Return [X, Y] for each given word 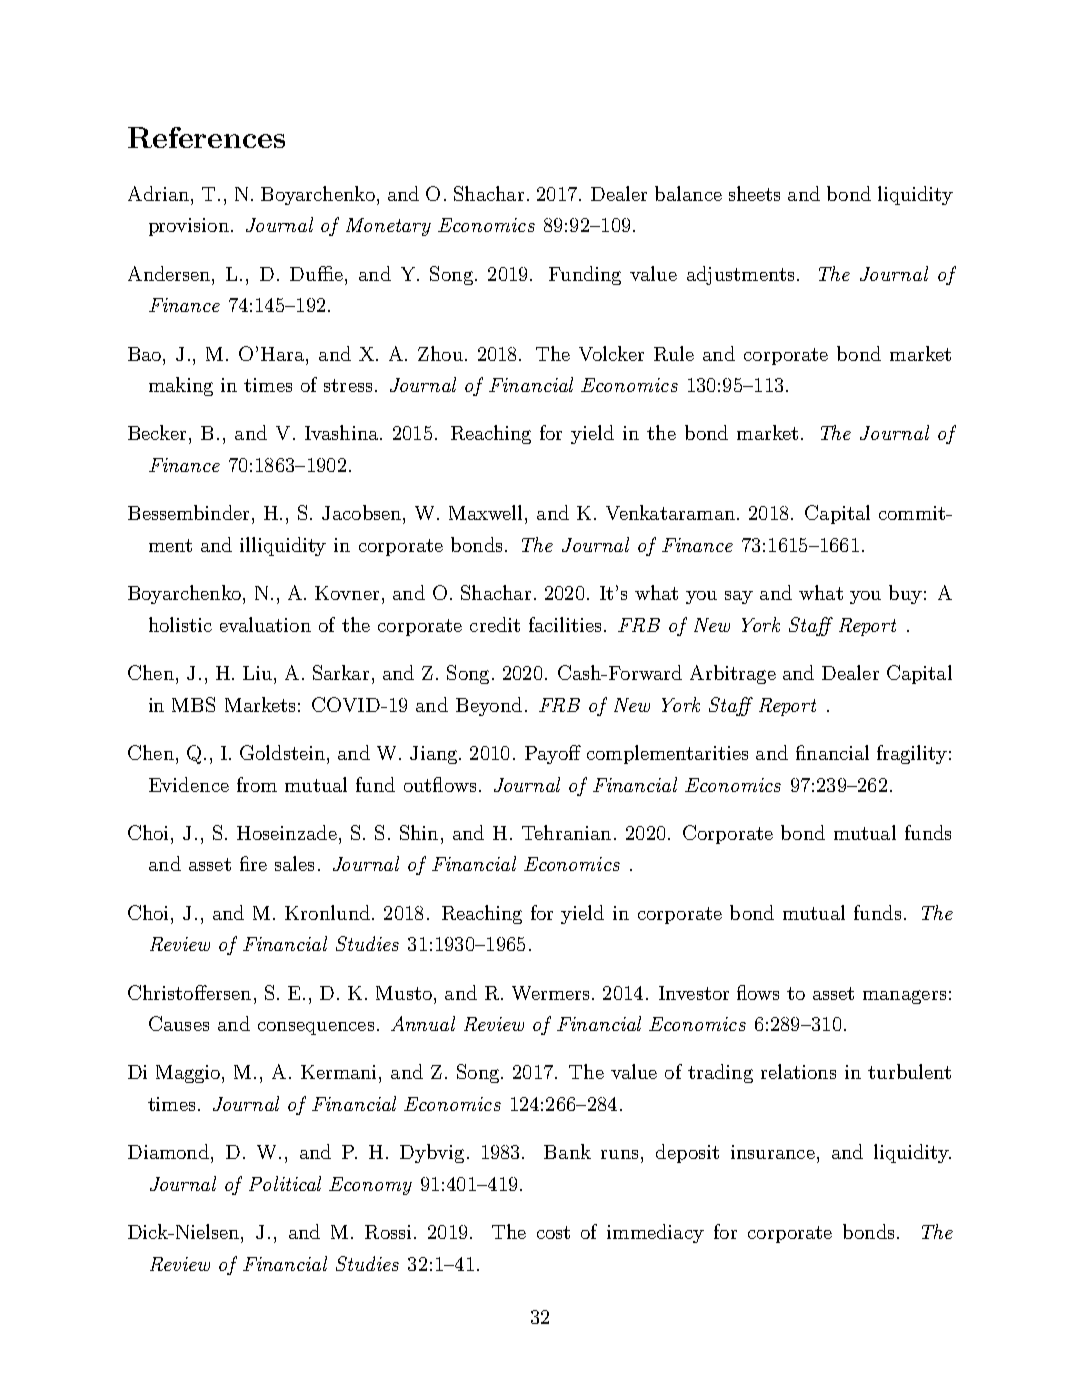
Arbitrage [733, 674]
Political [285, 1183]
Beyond [489, 706]
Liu [257, 673]
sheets [754, 193]
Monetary [388, 227]
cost [553, 1232]
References [206, 137]
